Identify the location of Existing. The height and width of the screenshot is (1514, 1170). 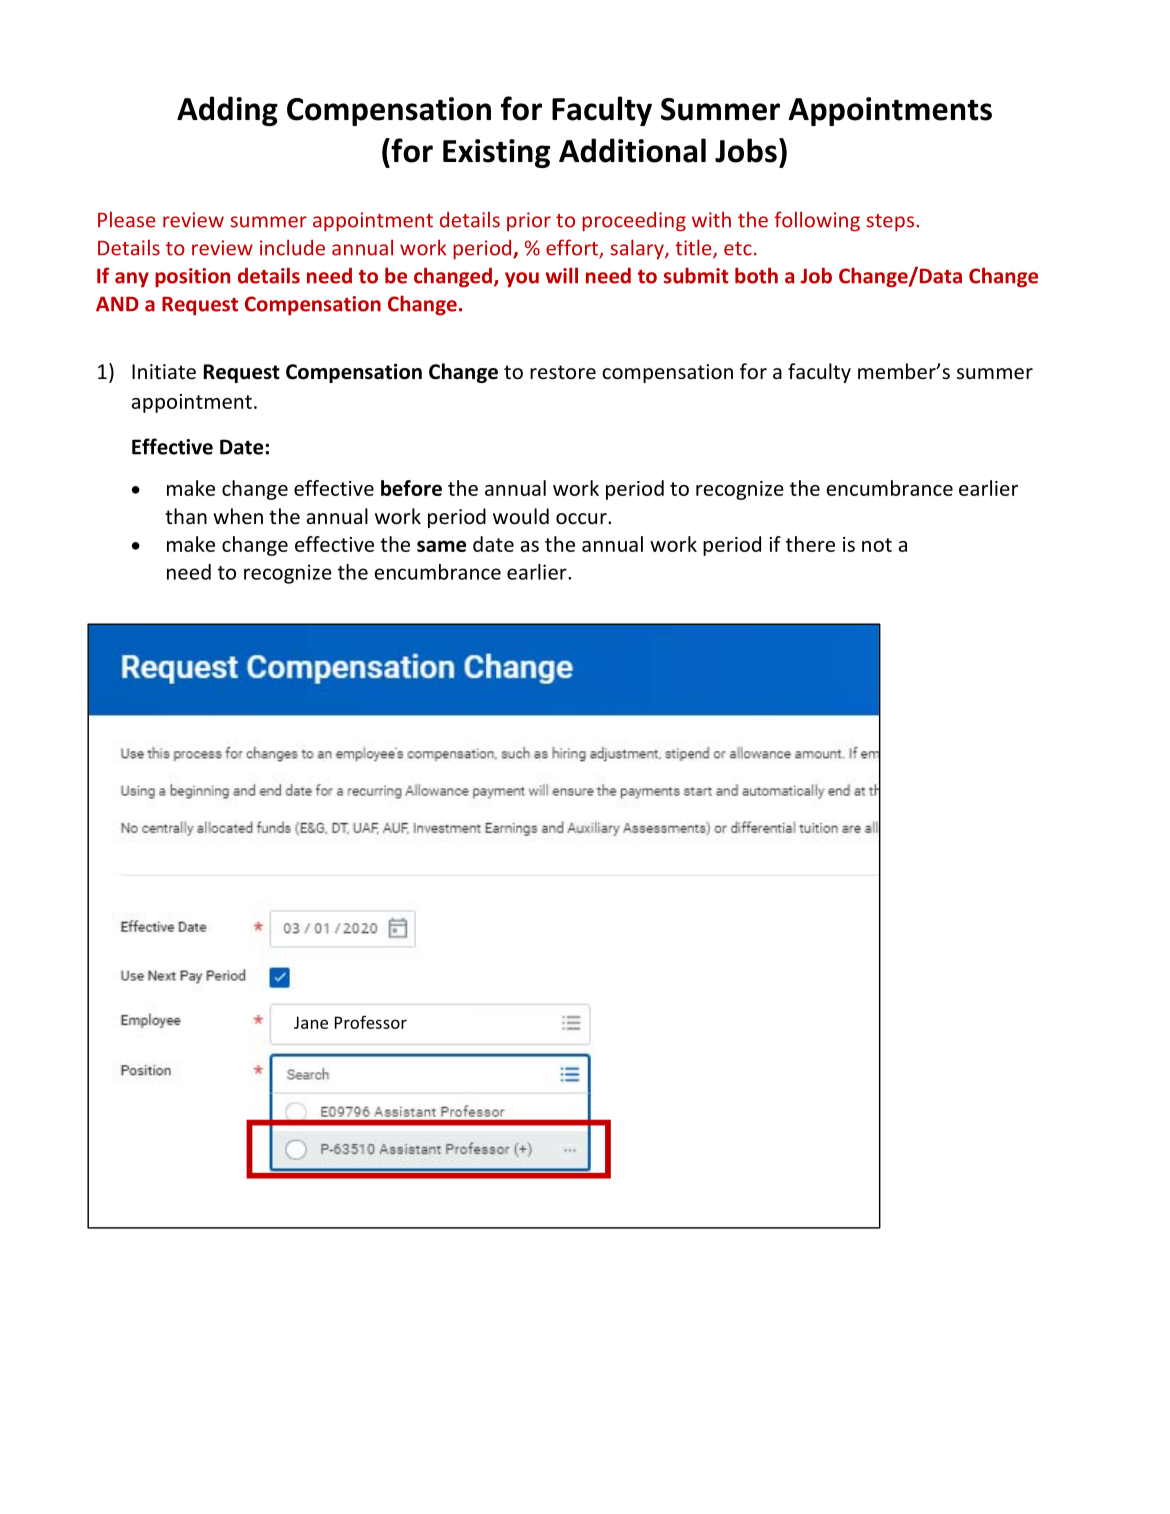
(496, 153).
